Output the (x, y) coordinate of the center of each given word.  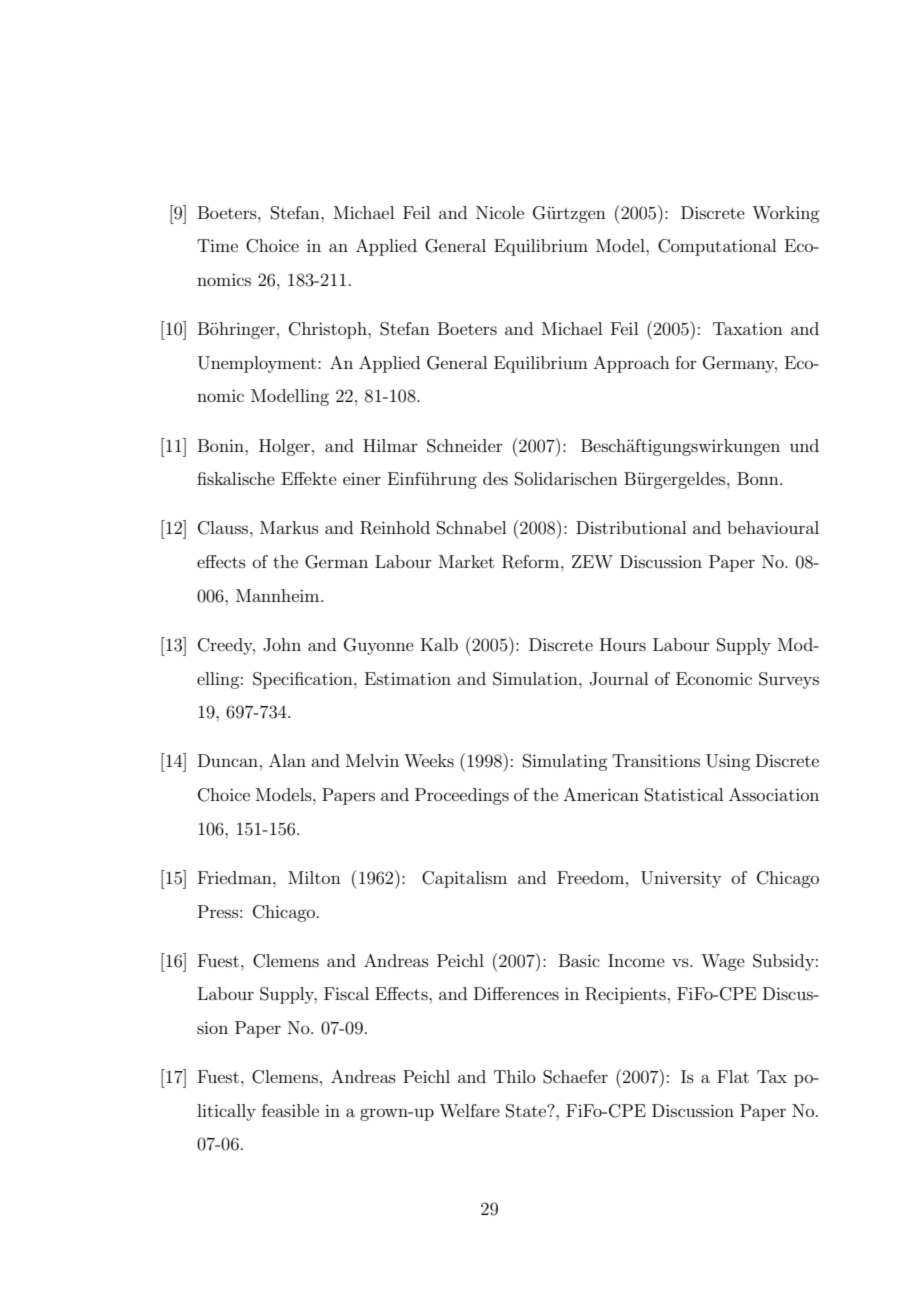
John (282, 645)
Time (217, 245)
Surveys (789, 680)
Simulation (536, 679)
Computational (717, 247)
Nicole (500, 212)
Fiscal (346, 993)
